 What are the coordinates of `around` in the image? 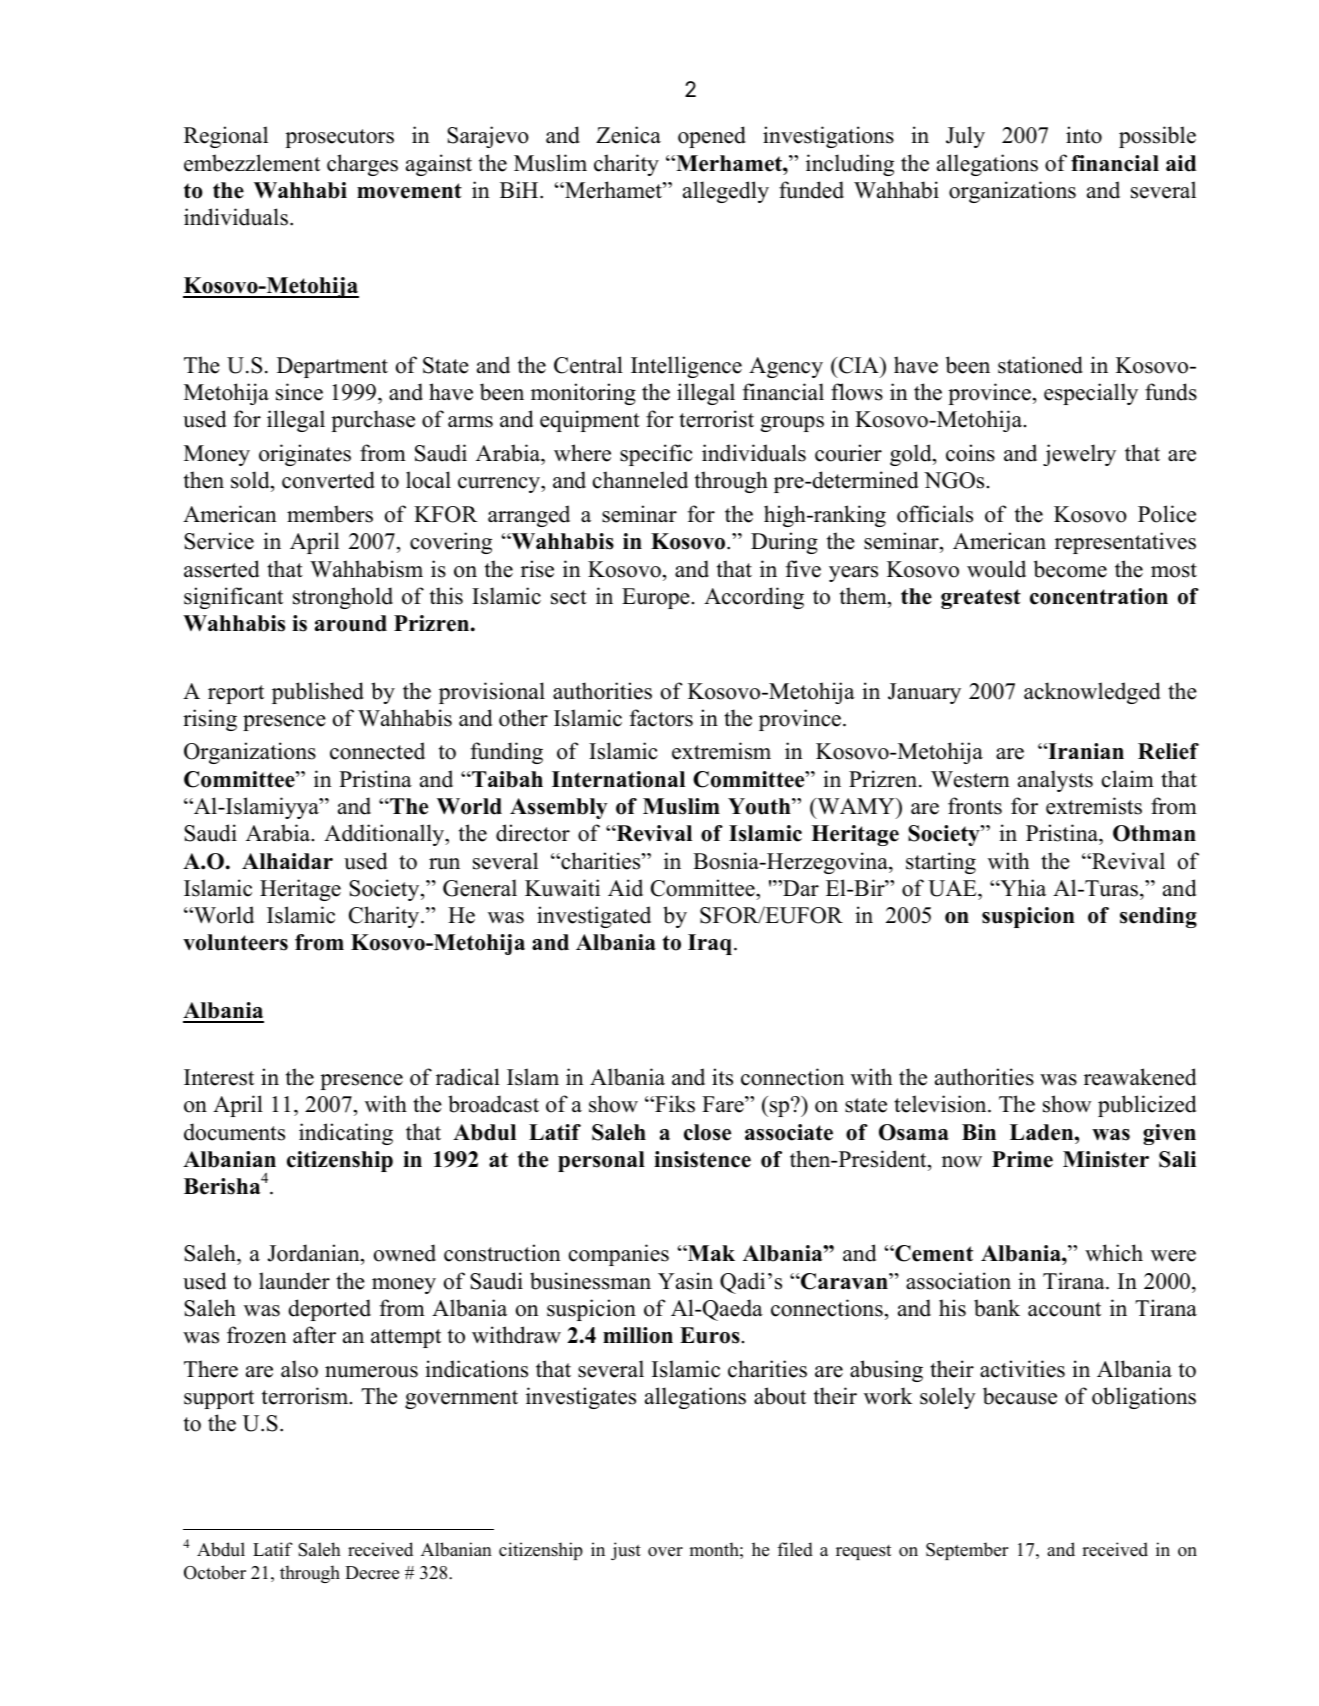 It's located at (351, 623).
